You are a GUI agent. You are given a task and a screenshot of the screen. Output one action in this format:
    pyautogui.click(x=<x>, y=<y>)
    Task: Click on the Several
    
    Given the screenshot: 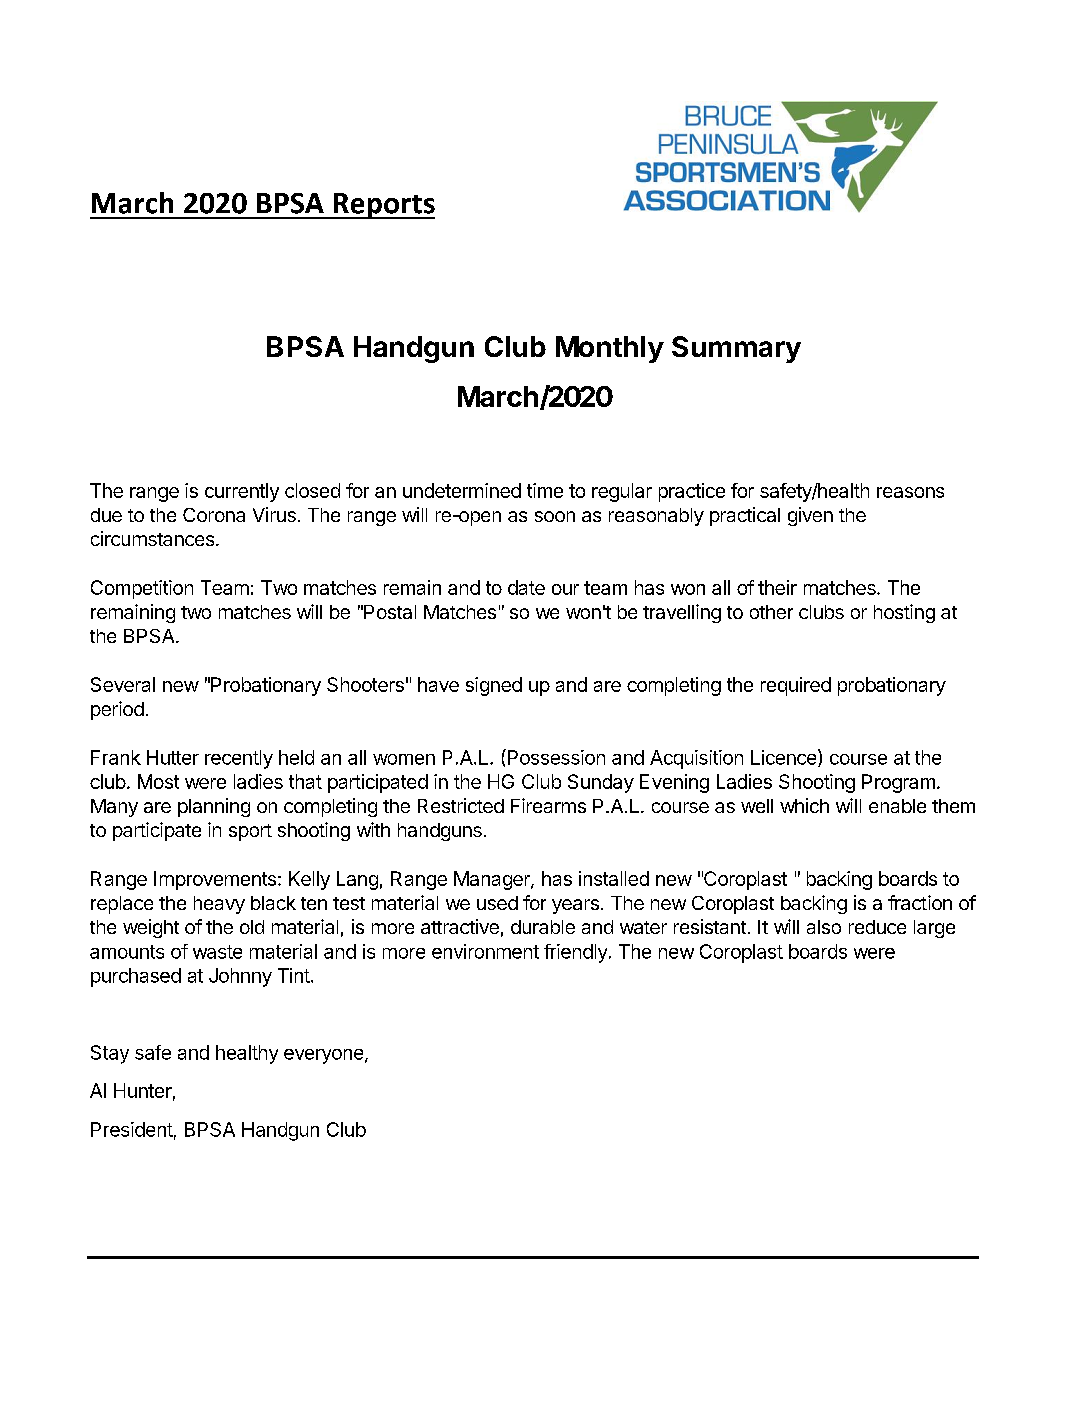 What is the action you would take?
    pyautogui.click(x=123, y=684)
